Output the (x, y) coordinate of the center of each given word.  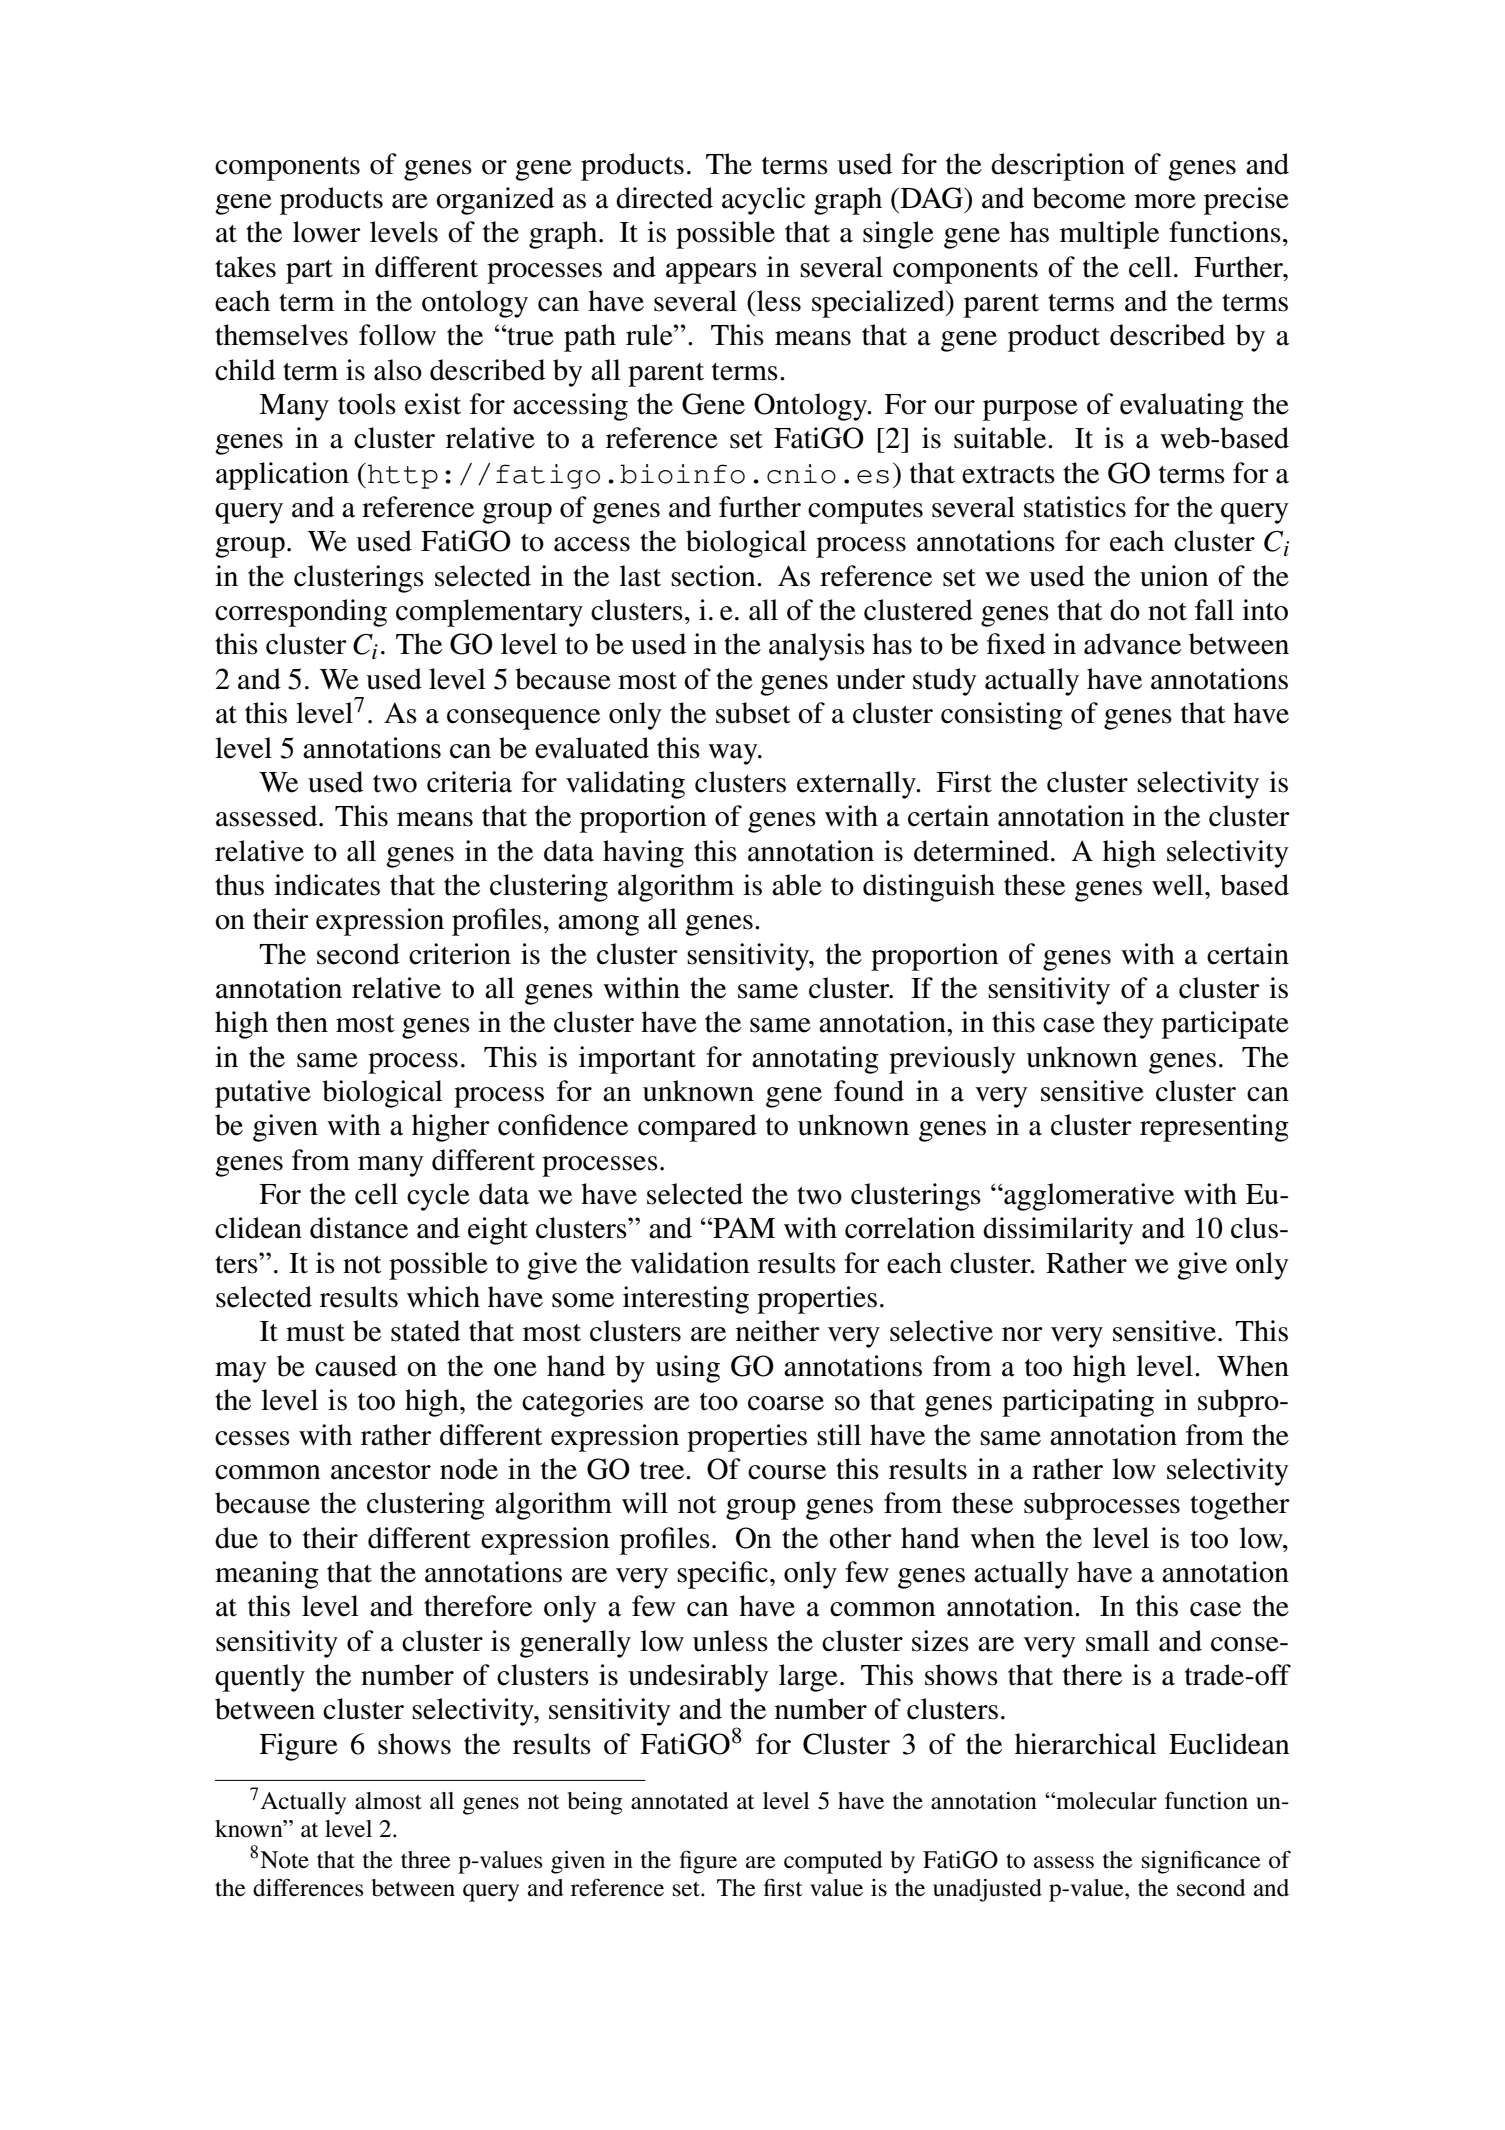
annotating (815, 1060)
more (1165, 201)
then (302, 1022)
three (426, 1860)
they (1128, 1025)
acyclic (763, 201)
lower (327, 232)
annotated (680, 1801)
